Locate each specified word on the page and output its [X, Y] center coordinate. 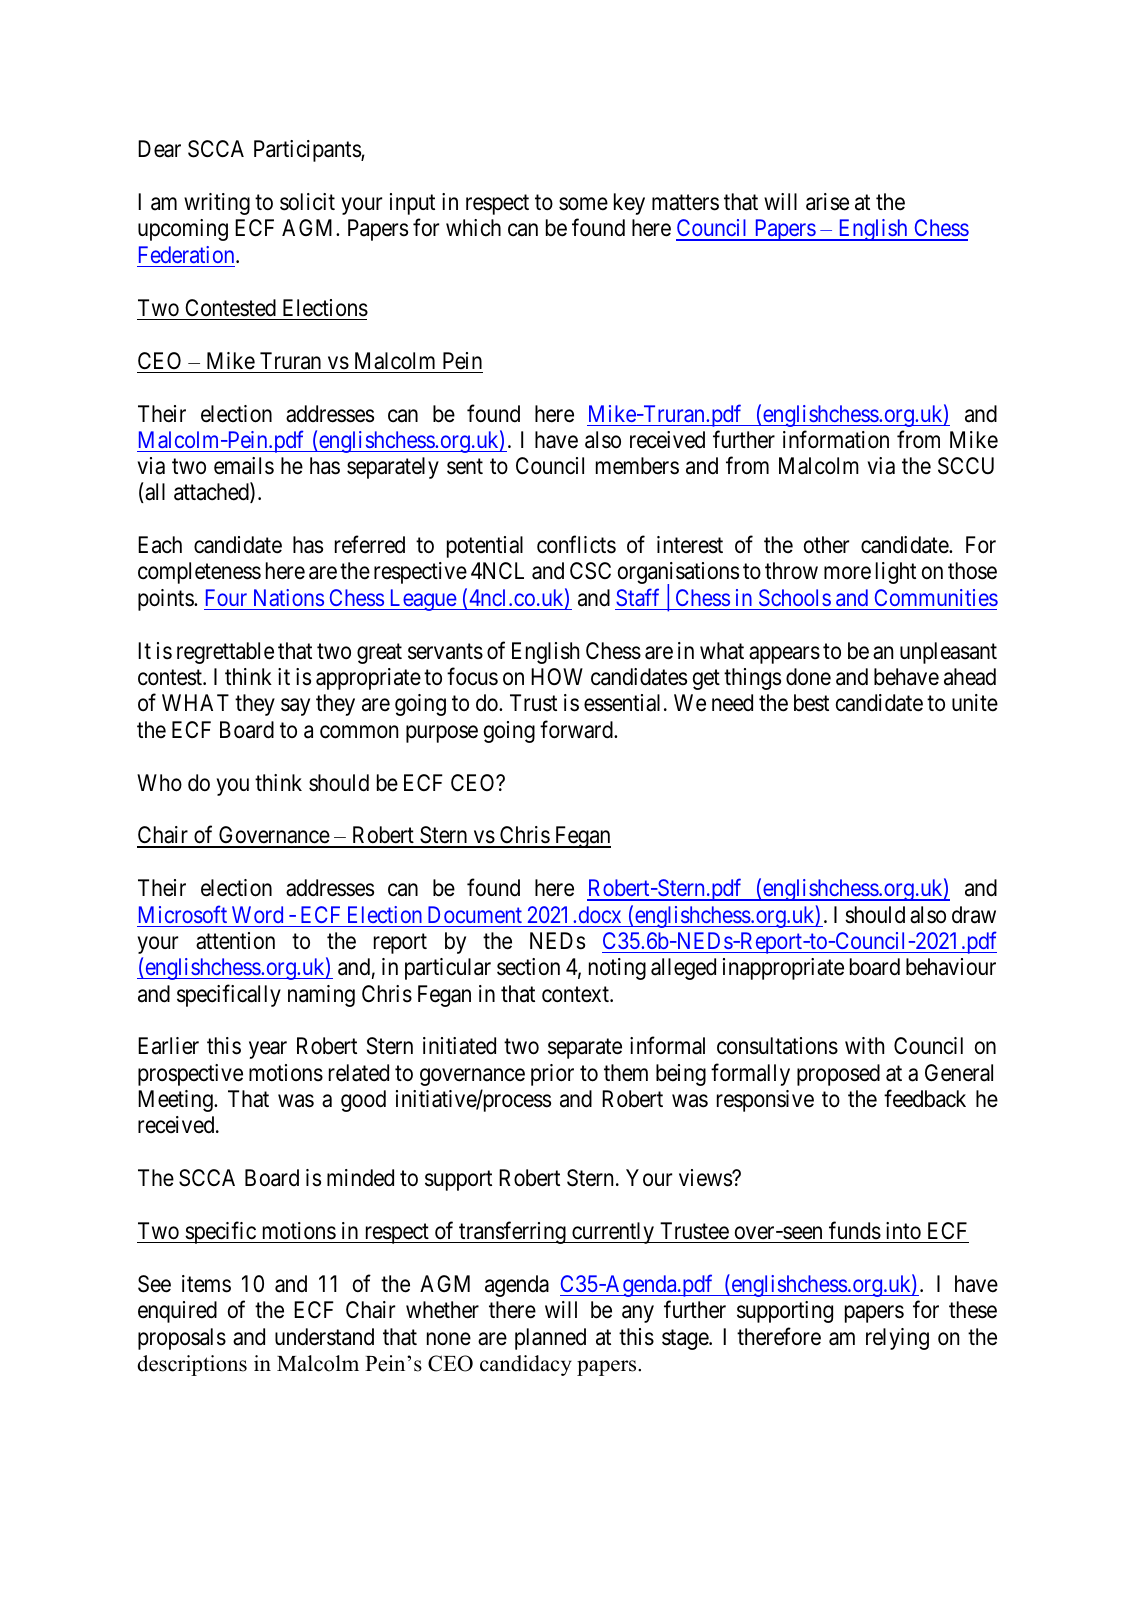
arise [827, 202]
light [896, 573]
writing [217, 204]
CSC [590, 571]
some [583, 204]
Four [226, 597]
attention [235, 941]
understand [324, 1337]
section [528, 967]
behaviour [951, 967]
